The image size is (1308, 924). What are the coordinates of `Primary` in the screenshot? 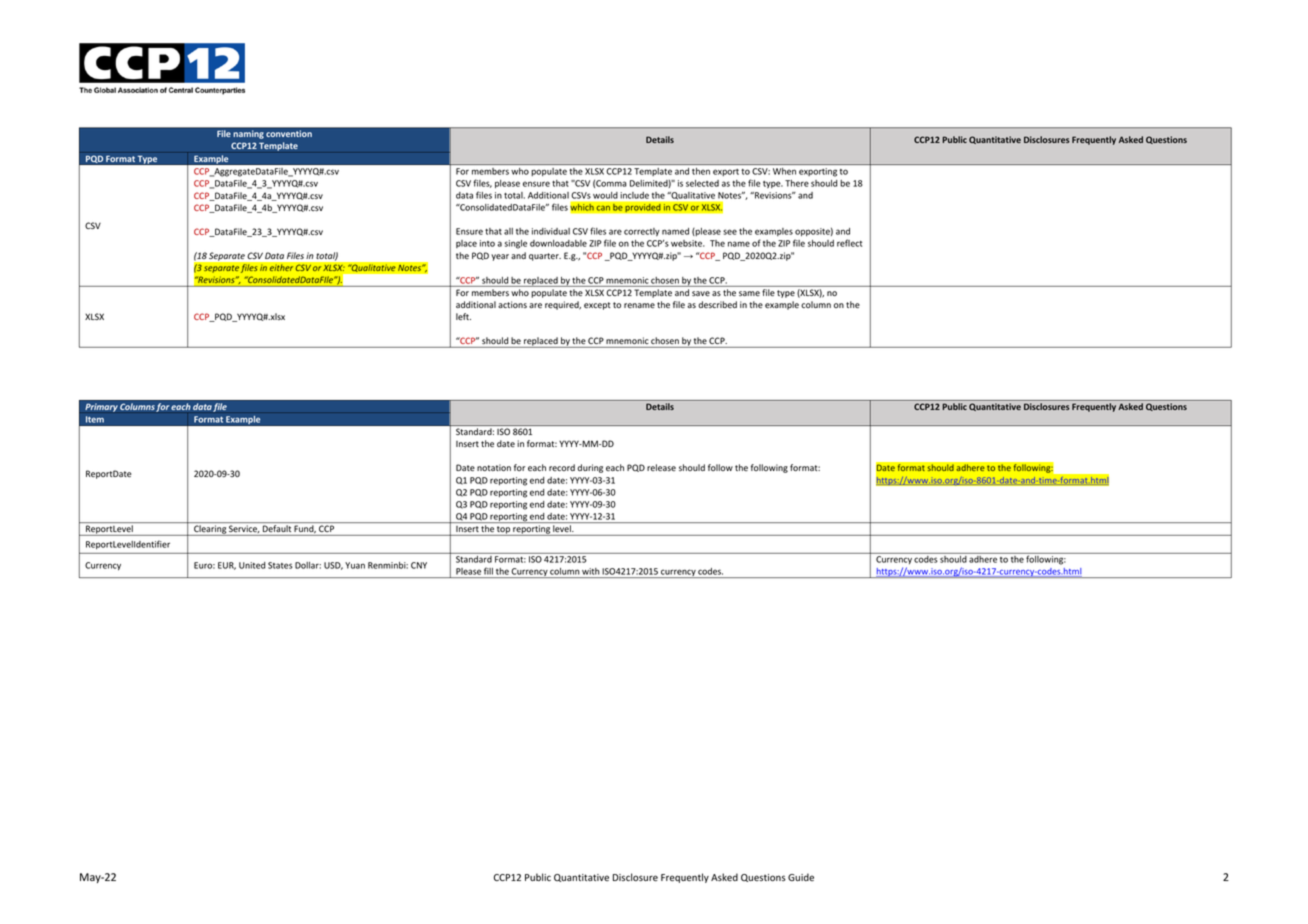 It's located at (101, 407).
